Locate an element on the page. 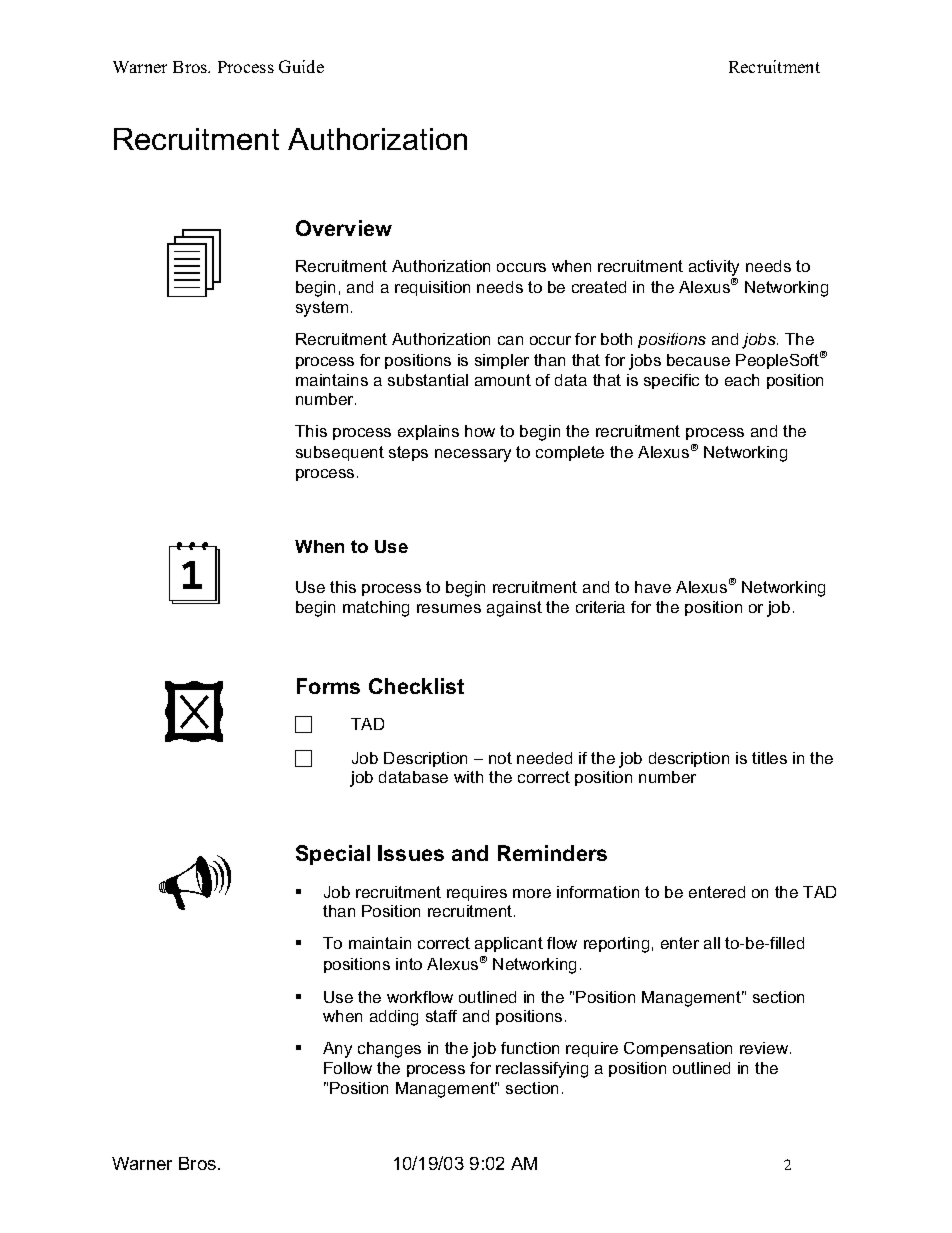 This page has width=952, height=1233. all is located at coordinates (712, 943).
